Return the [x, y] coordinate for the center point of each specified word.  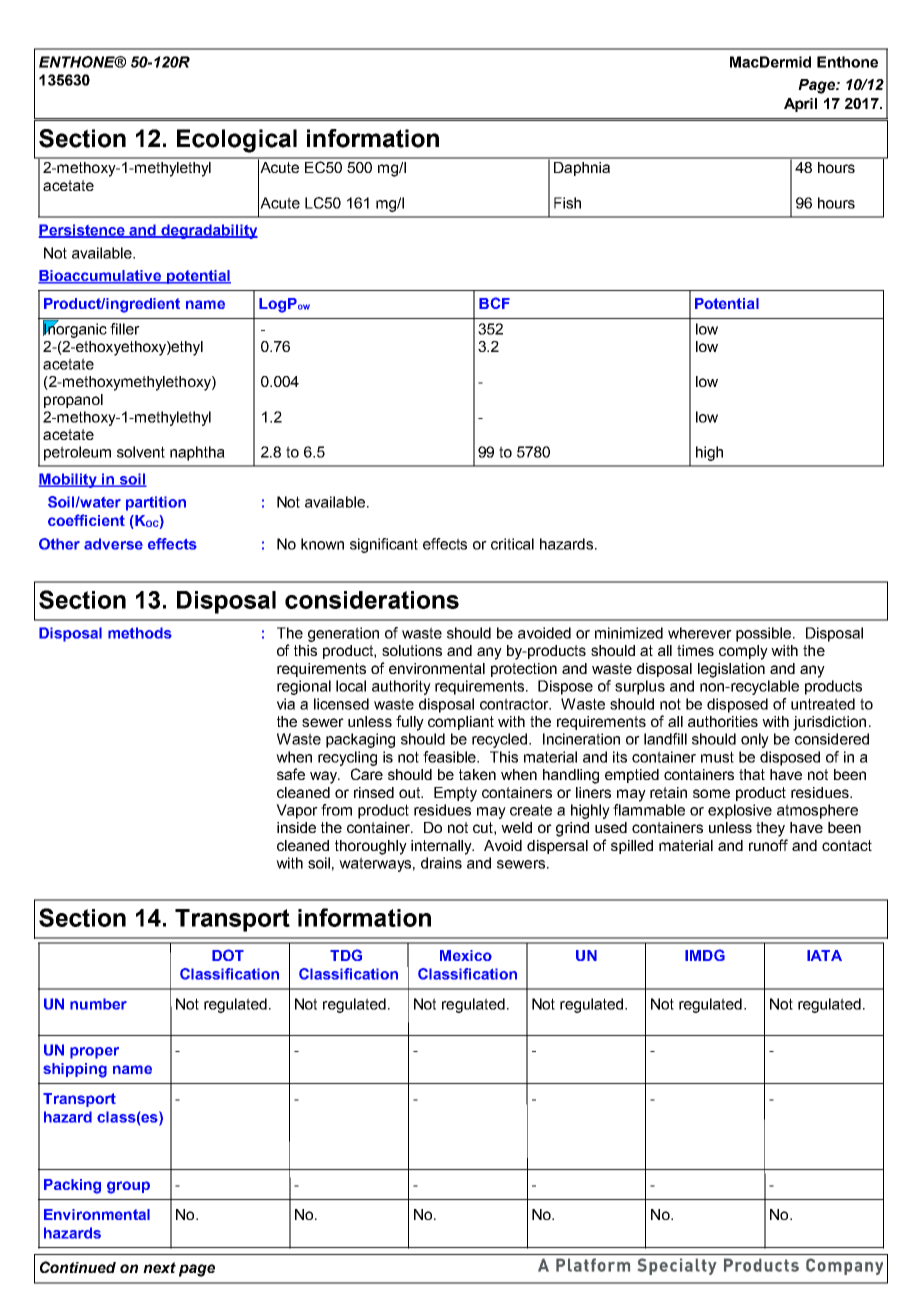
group [128, 1187]
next [159, 1267]
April [800, 105]
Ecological [237, 141]
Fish [567, 203]
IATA [824, 955]
